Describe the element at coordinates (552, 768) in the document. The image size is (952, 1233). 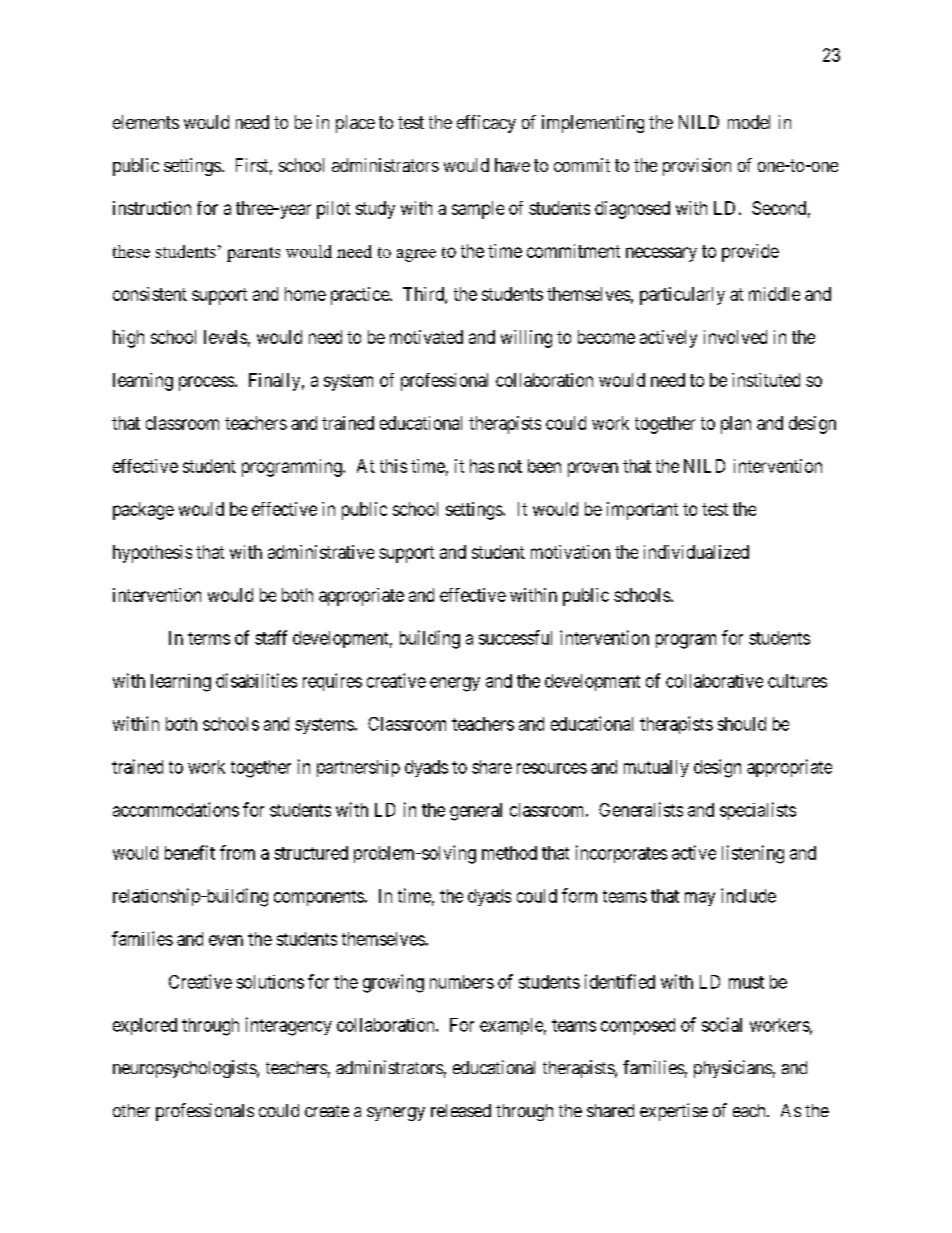
I see `resources` at that location.
